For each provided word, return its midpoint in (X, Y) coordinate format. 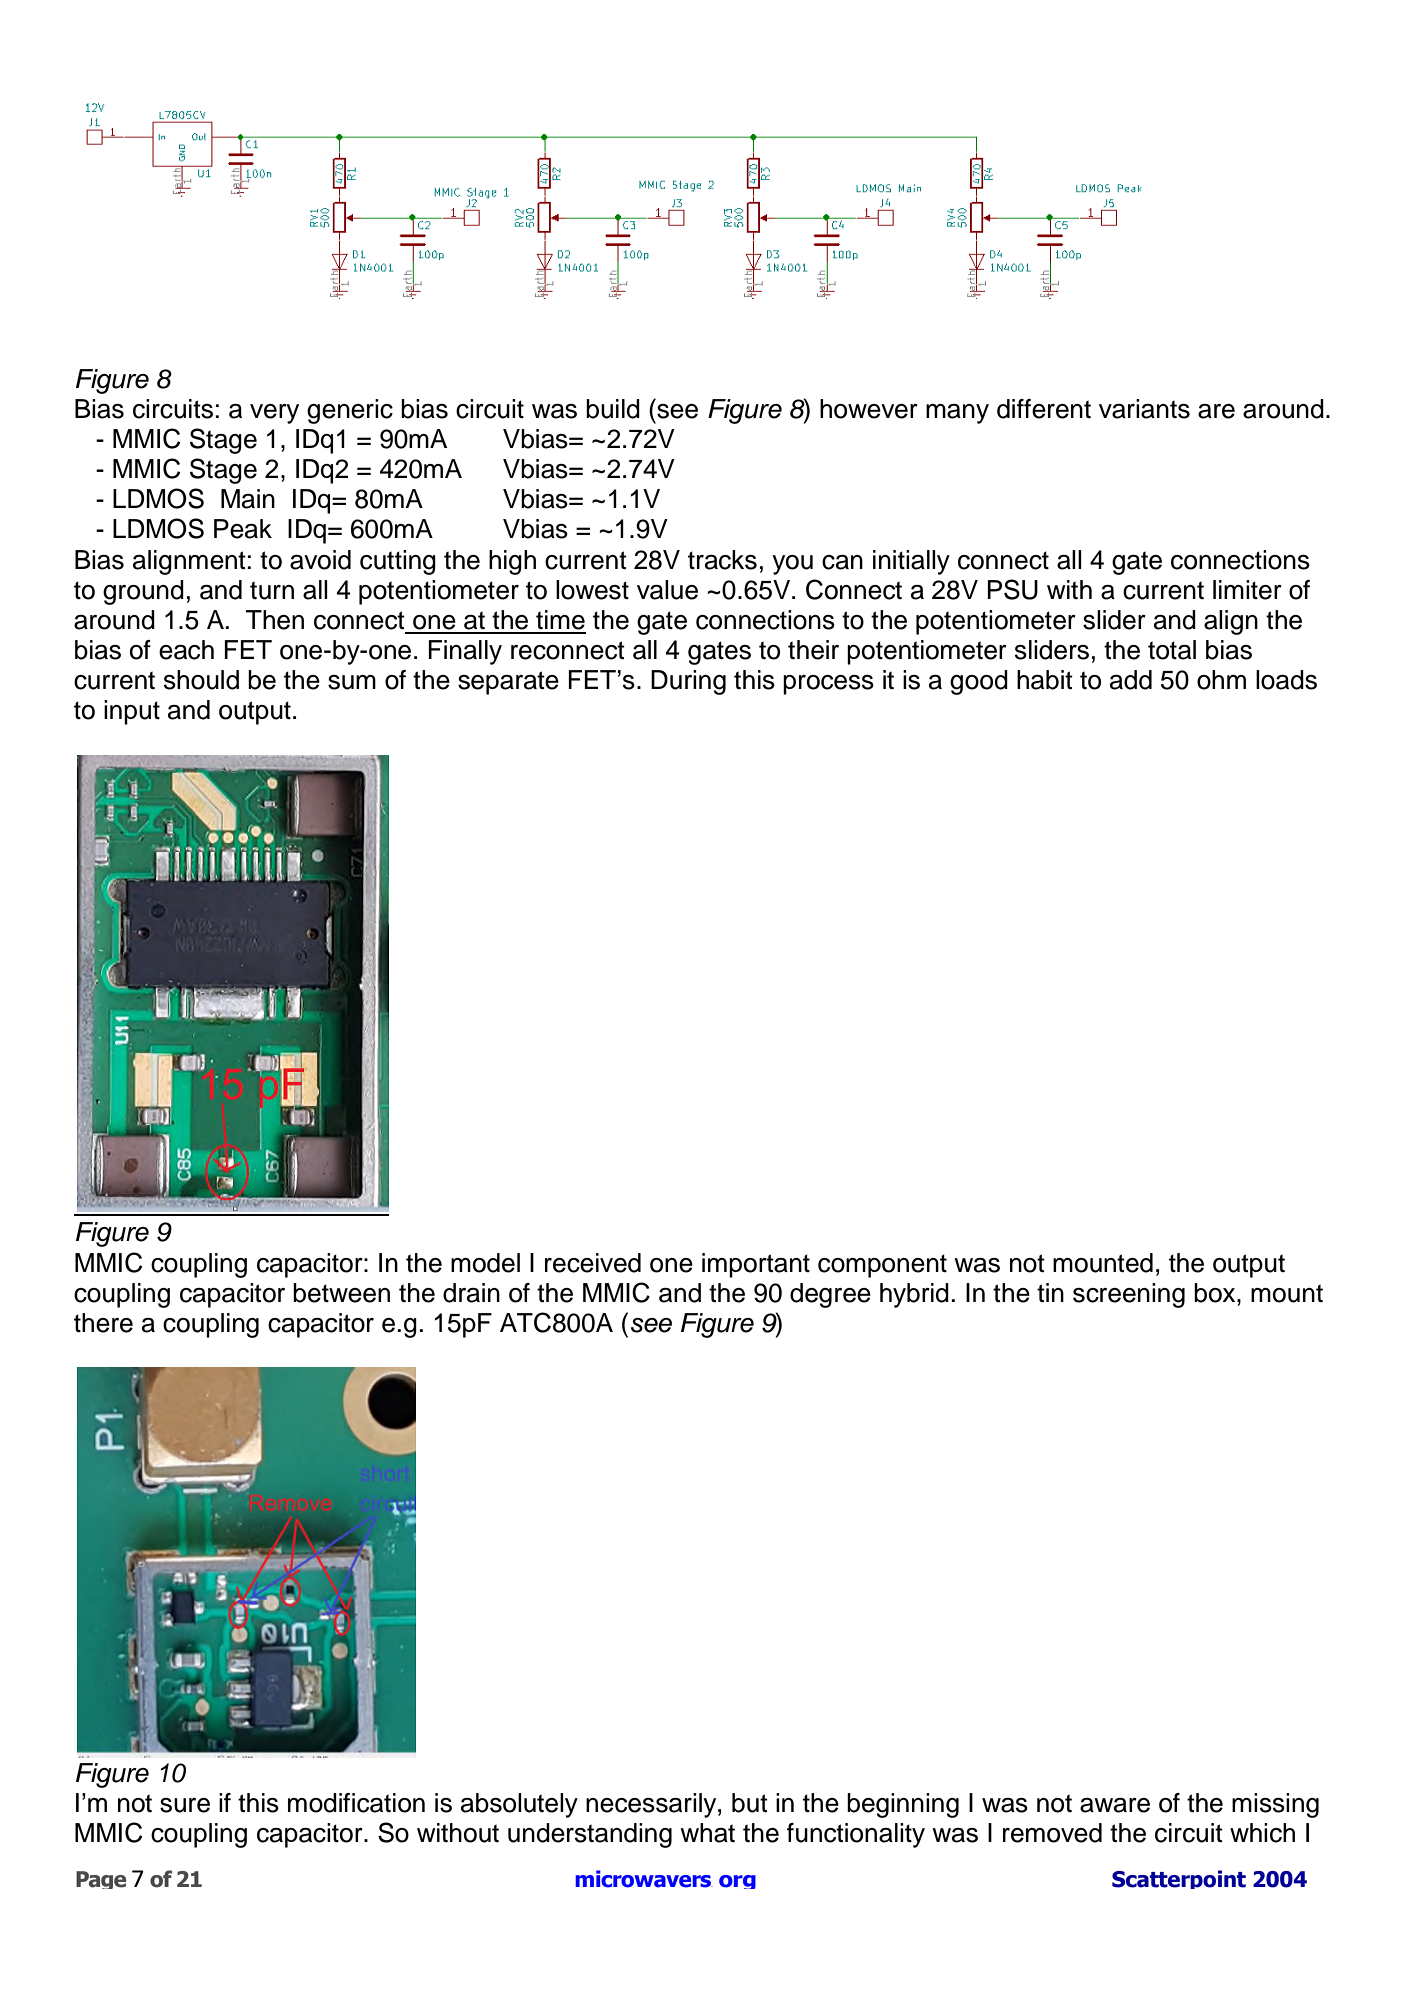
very (274, 414)
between (341, 1293)
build (613, 409)
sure (185, 1805)
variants (1144, 409)
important (756, 1265)
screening (1129, 1295)
